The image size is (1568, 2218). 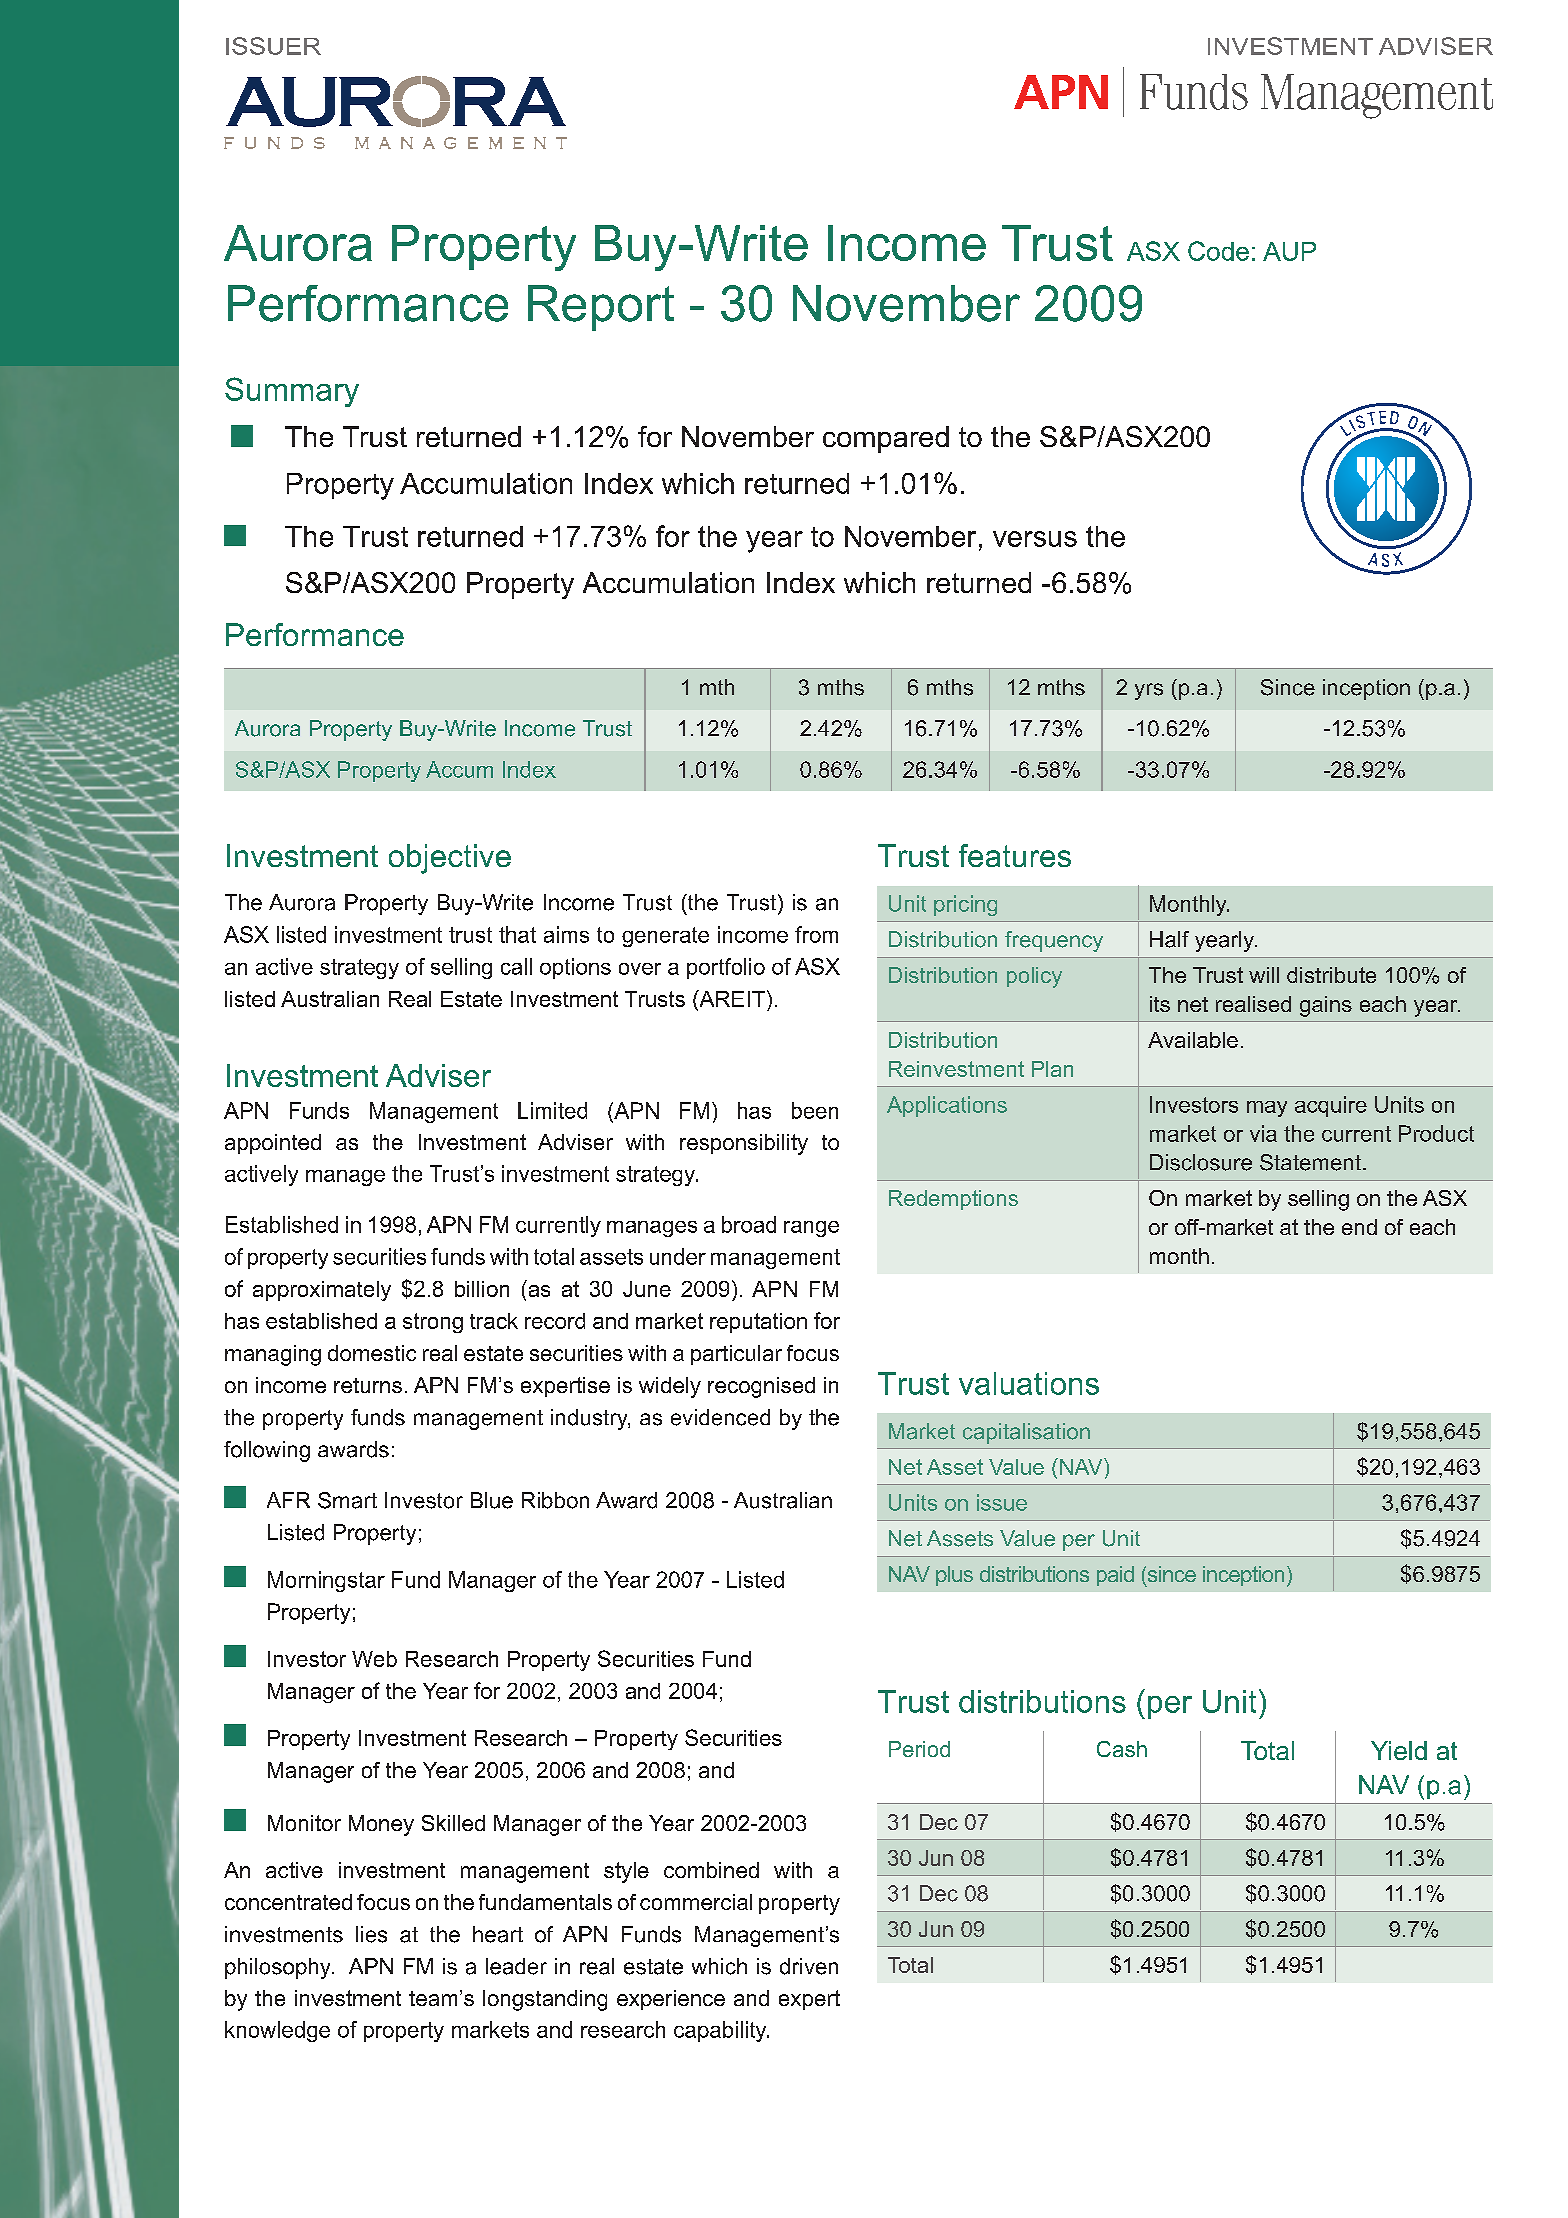 What do you see at coordinates (886, 439) in the document?
I see `compared` at bounding box center [886, 439].
